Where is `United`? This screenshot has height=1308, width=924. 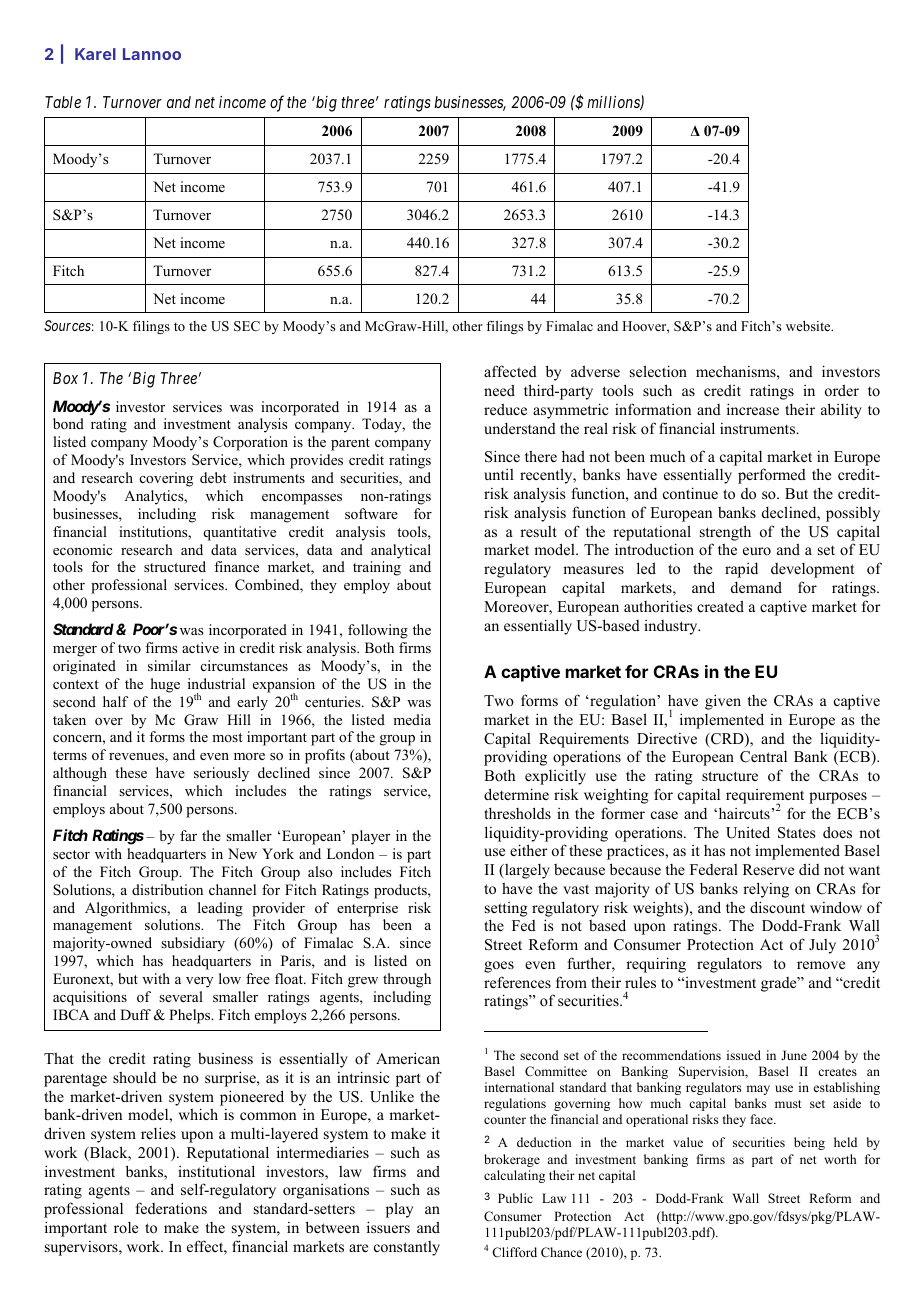
United is located at coordinates (748, 832).
